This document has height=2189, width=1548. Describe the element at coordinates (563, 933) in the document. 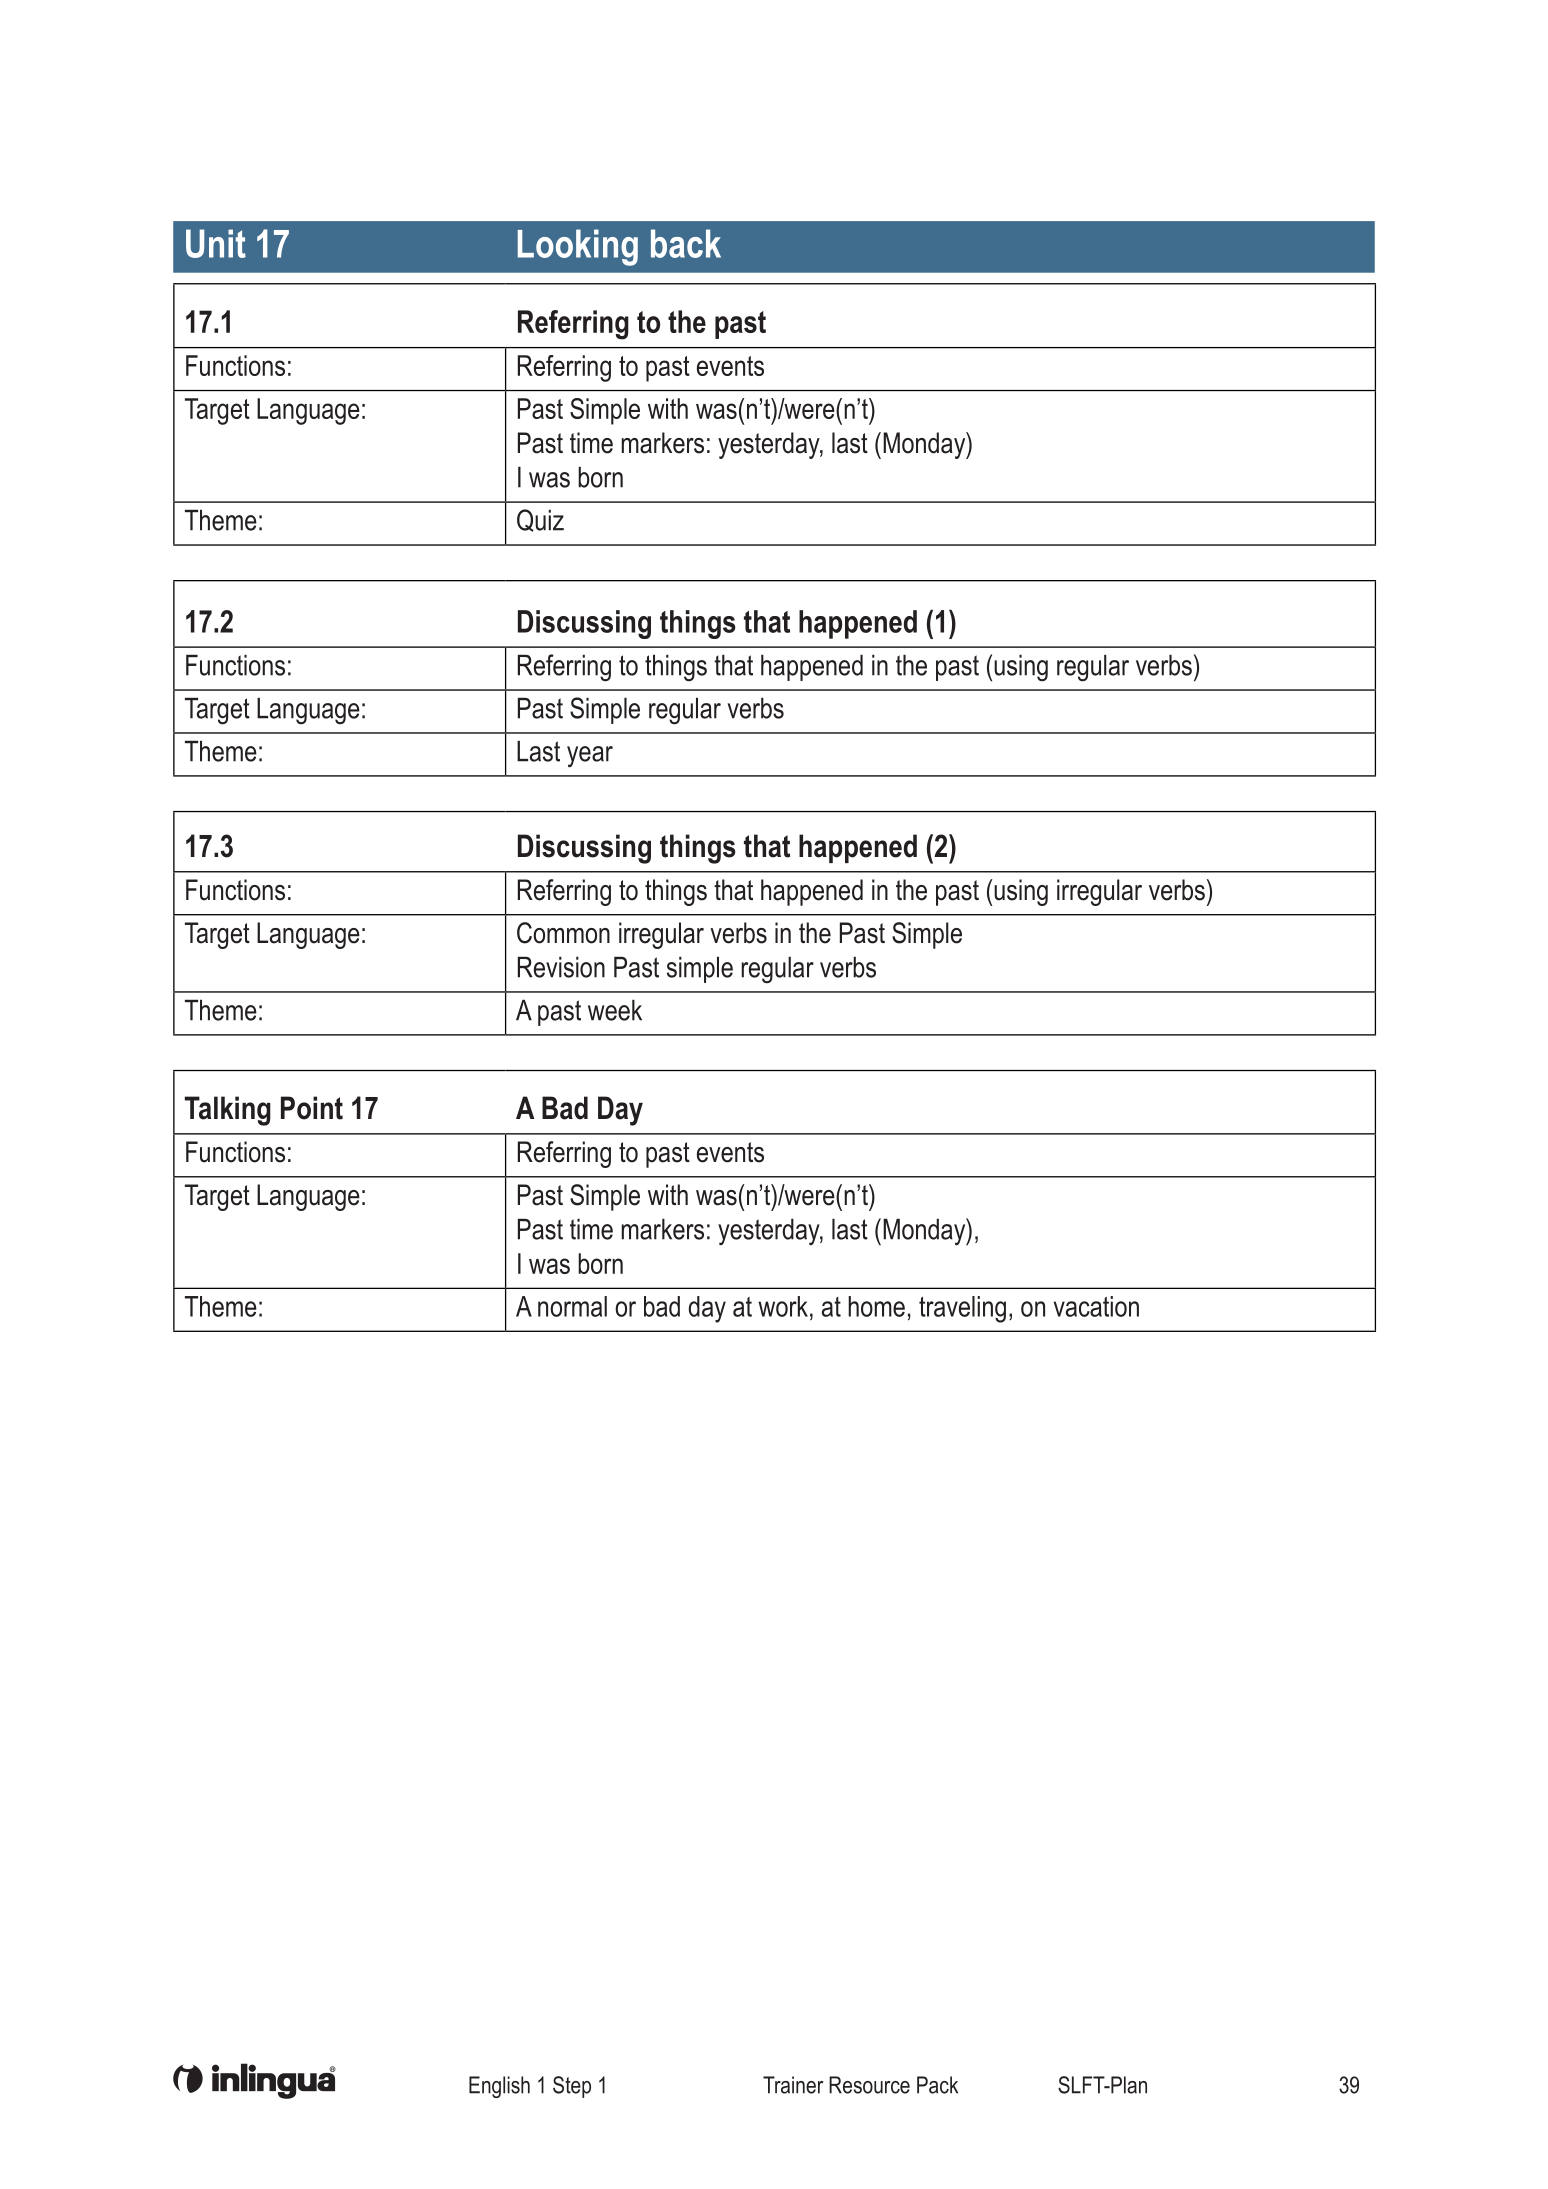

I see `Common` at that location.
